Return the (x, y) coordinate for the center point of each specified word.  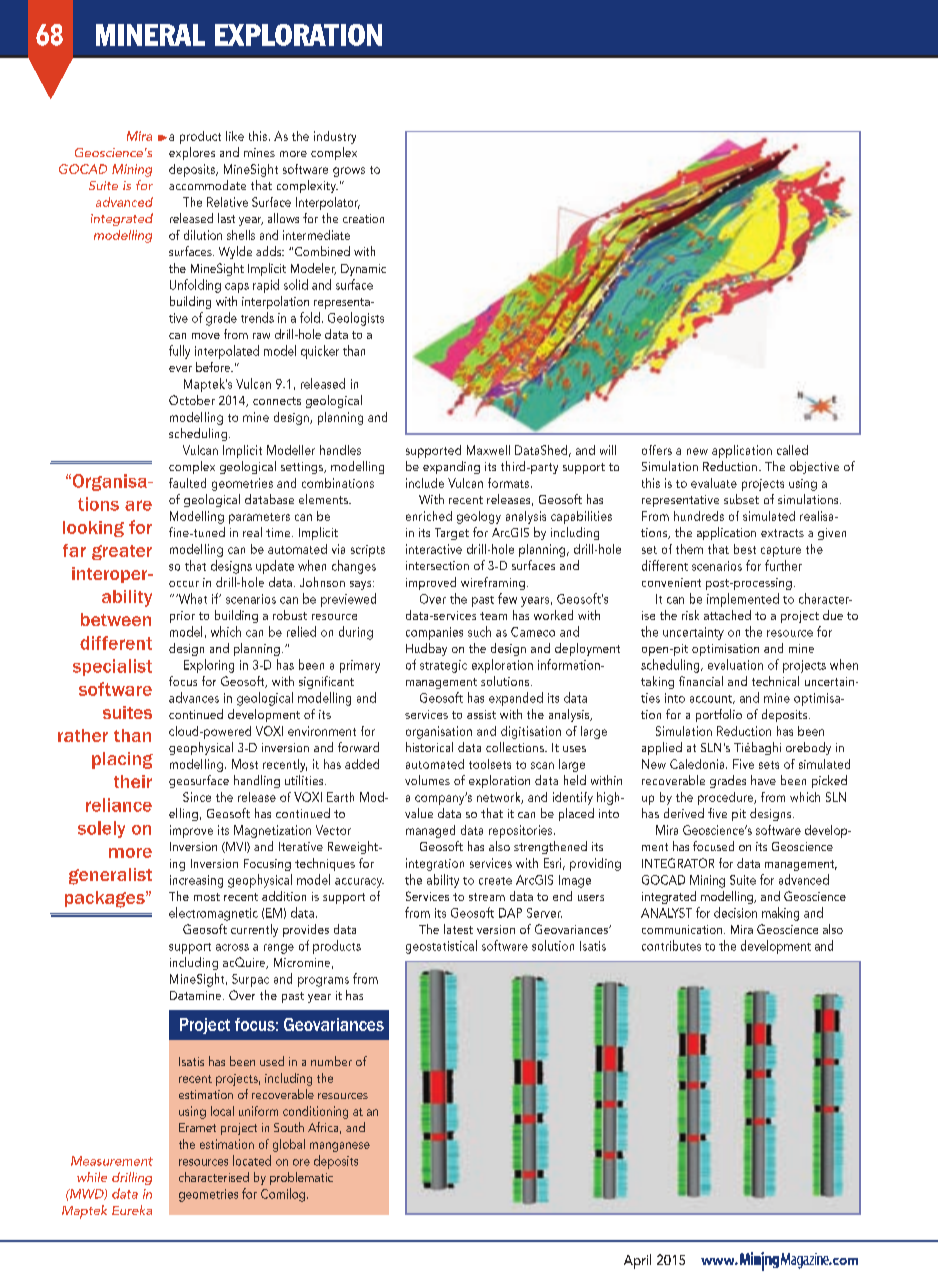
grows (349, 172)
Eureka (132, 1210)
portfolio (719, 715)
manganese (340, 1147)
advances (194, 697)
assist (481, 714)
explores (192, 153)
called (792, 450)
